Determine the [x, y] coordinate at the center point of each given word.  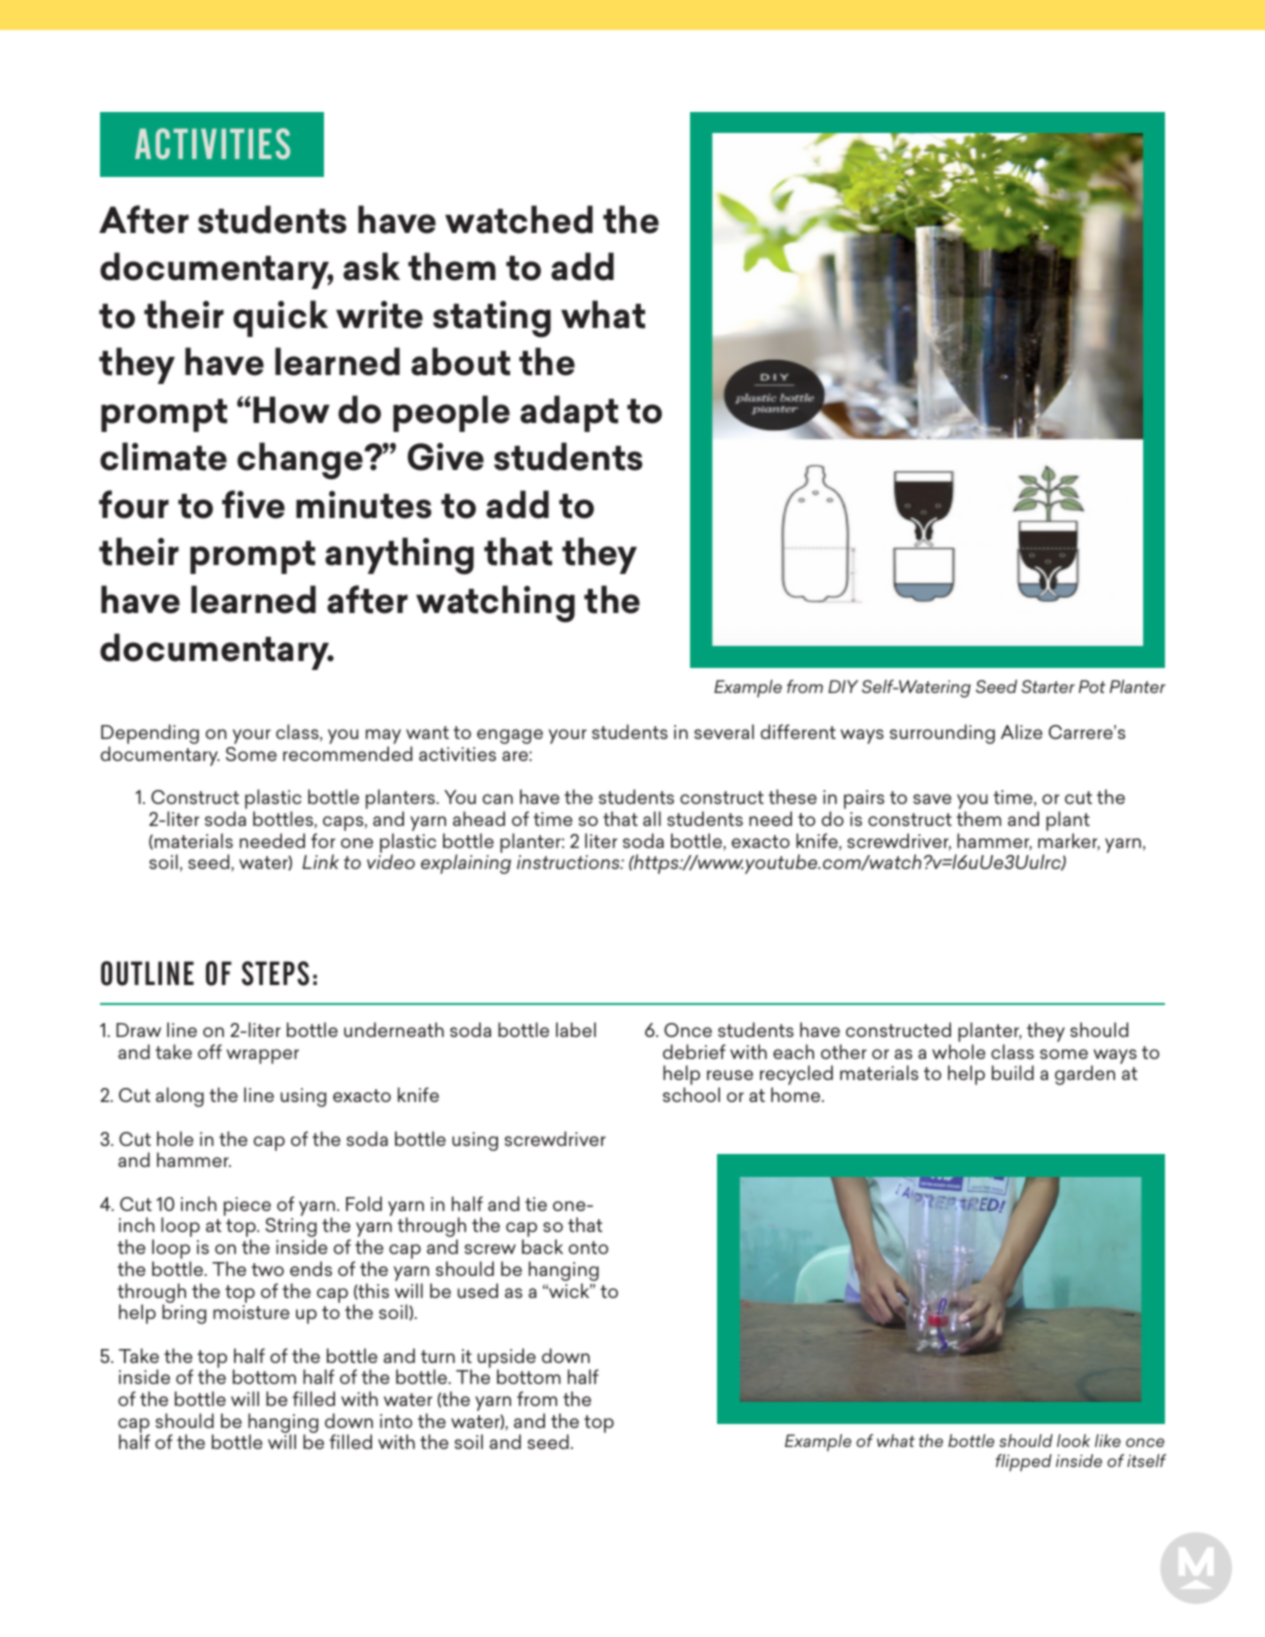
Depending [150, 735]
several [724, 731]
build [1013, 1072]
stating [492, 319]
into [396, 1421]
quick [280, 318]
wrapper [262, 1056]
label [576, 1029]
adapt [569, 413]
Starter [1048, 686]
